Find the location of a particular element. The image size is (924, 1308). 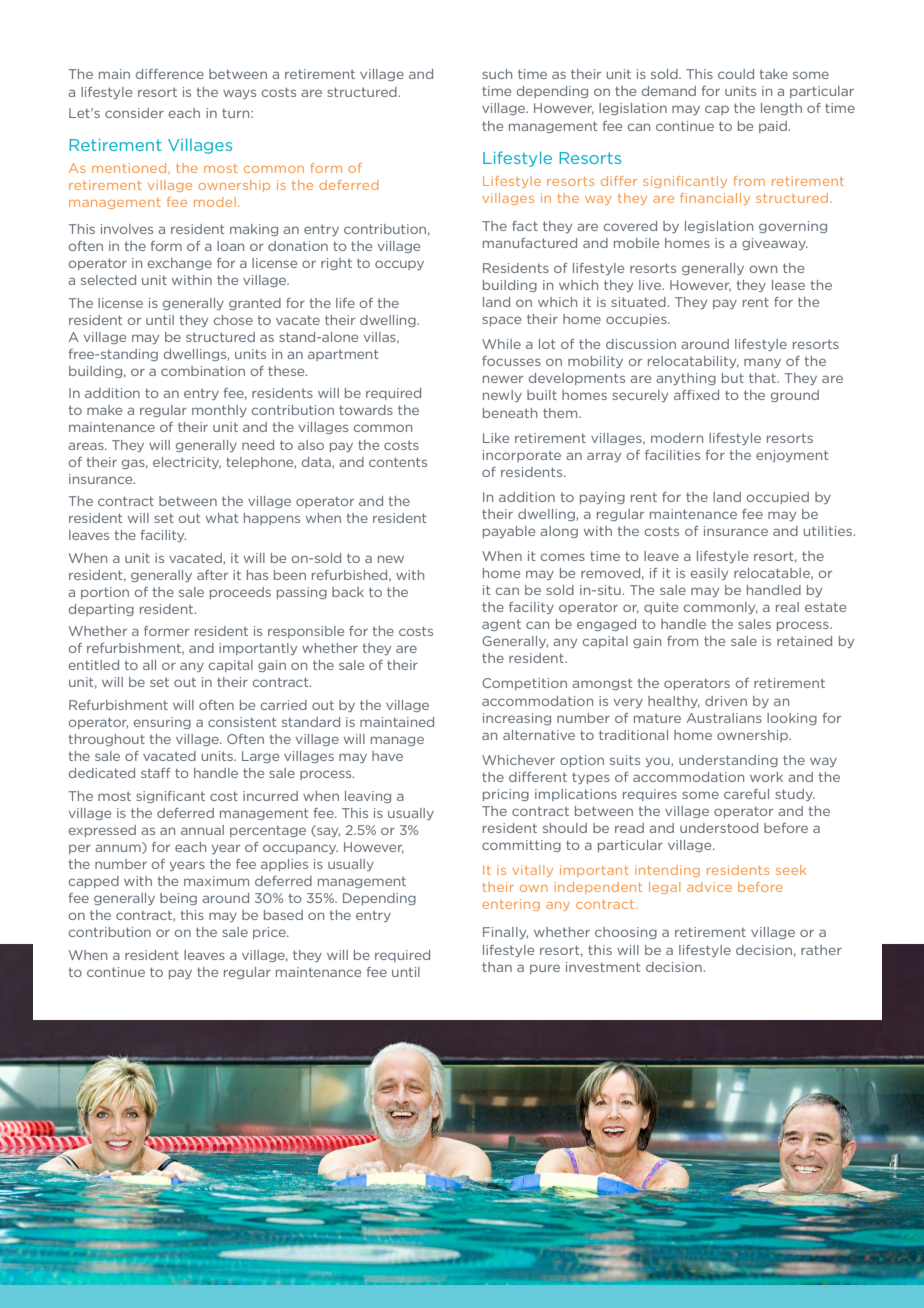

consider is located at coordinates (134, 113).
